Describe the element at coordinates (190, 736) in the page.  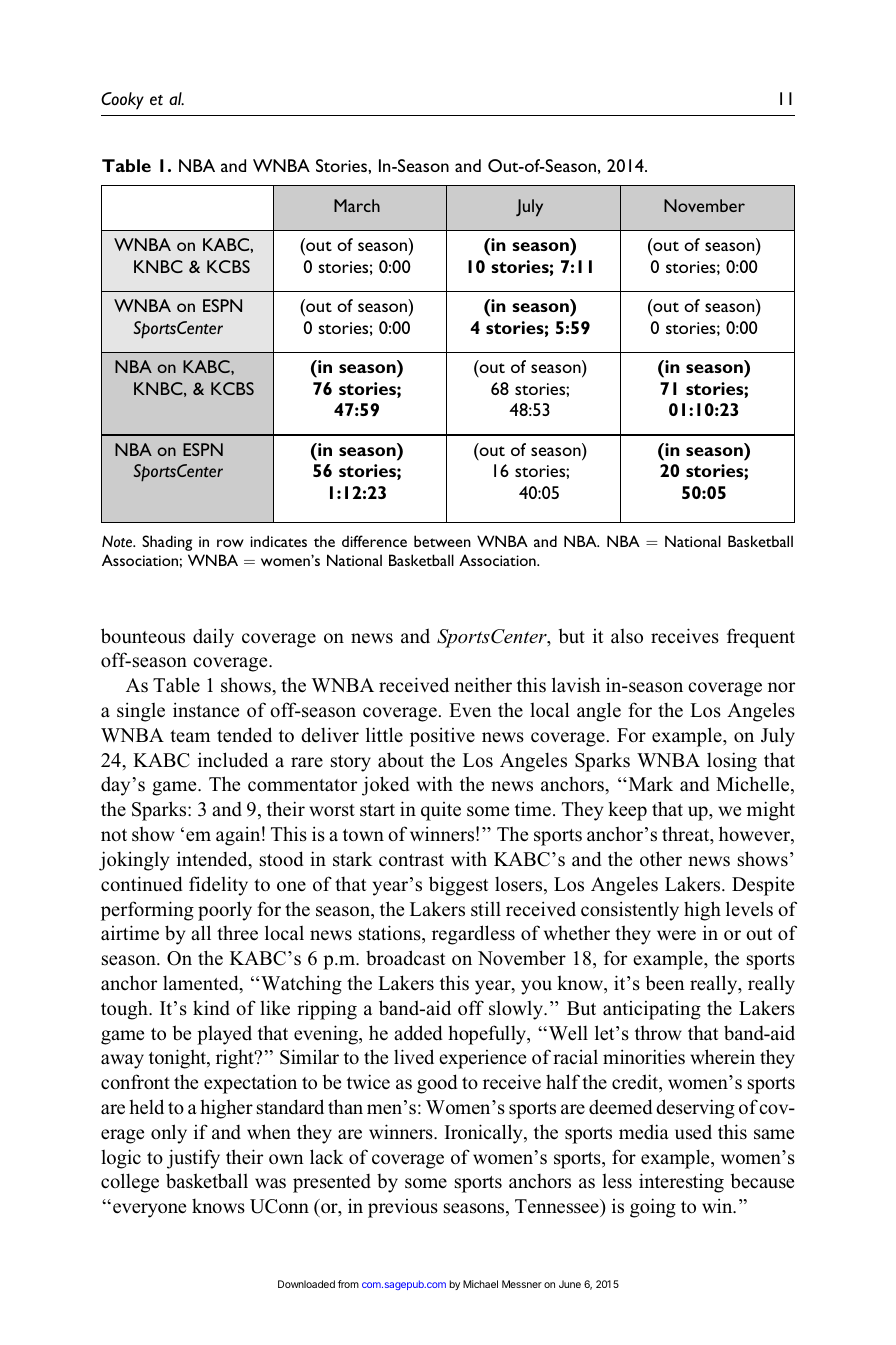
I see `team` at that location.
